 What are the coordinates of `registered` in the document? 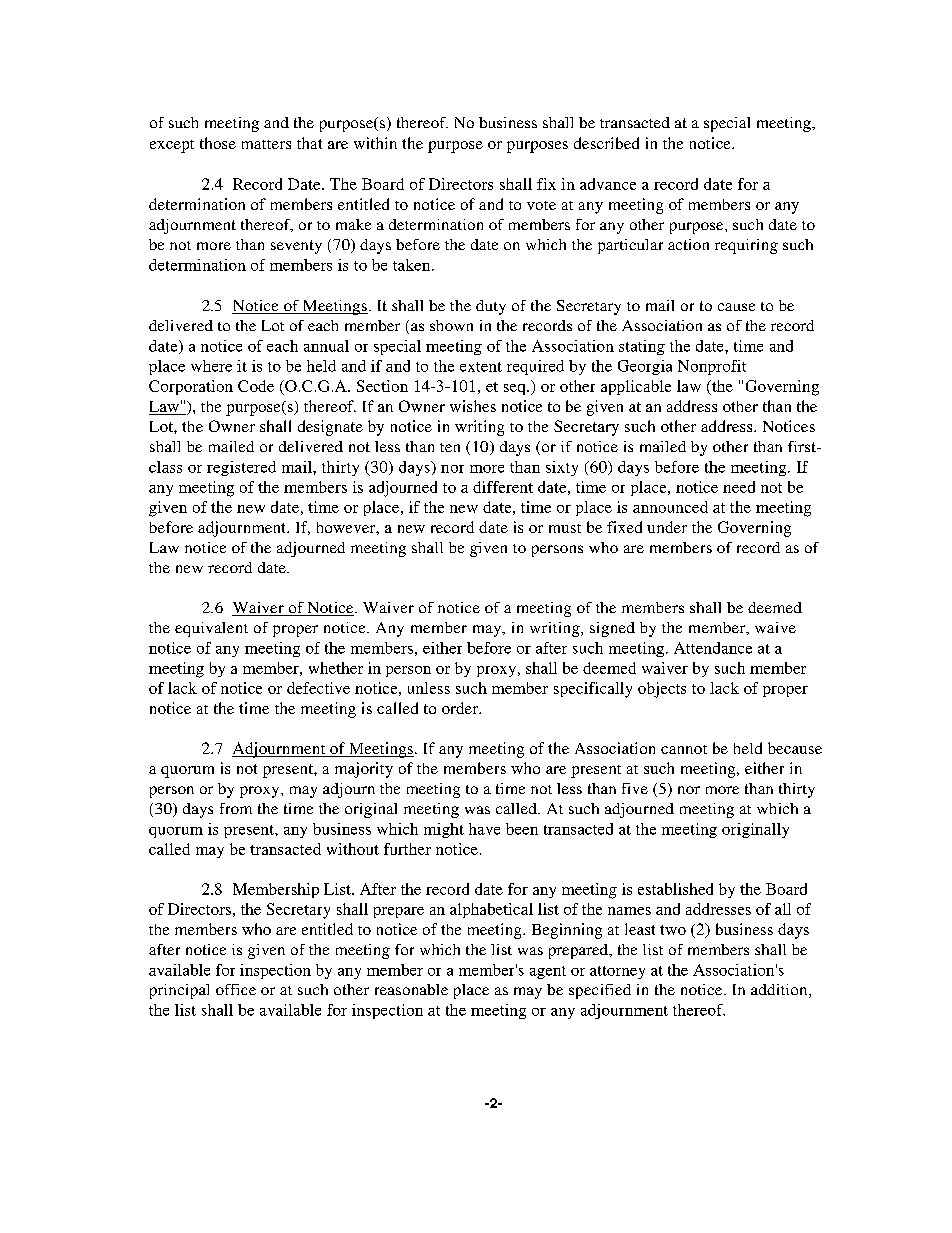 It's located at (241, 468).
